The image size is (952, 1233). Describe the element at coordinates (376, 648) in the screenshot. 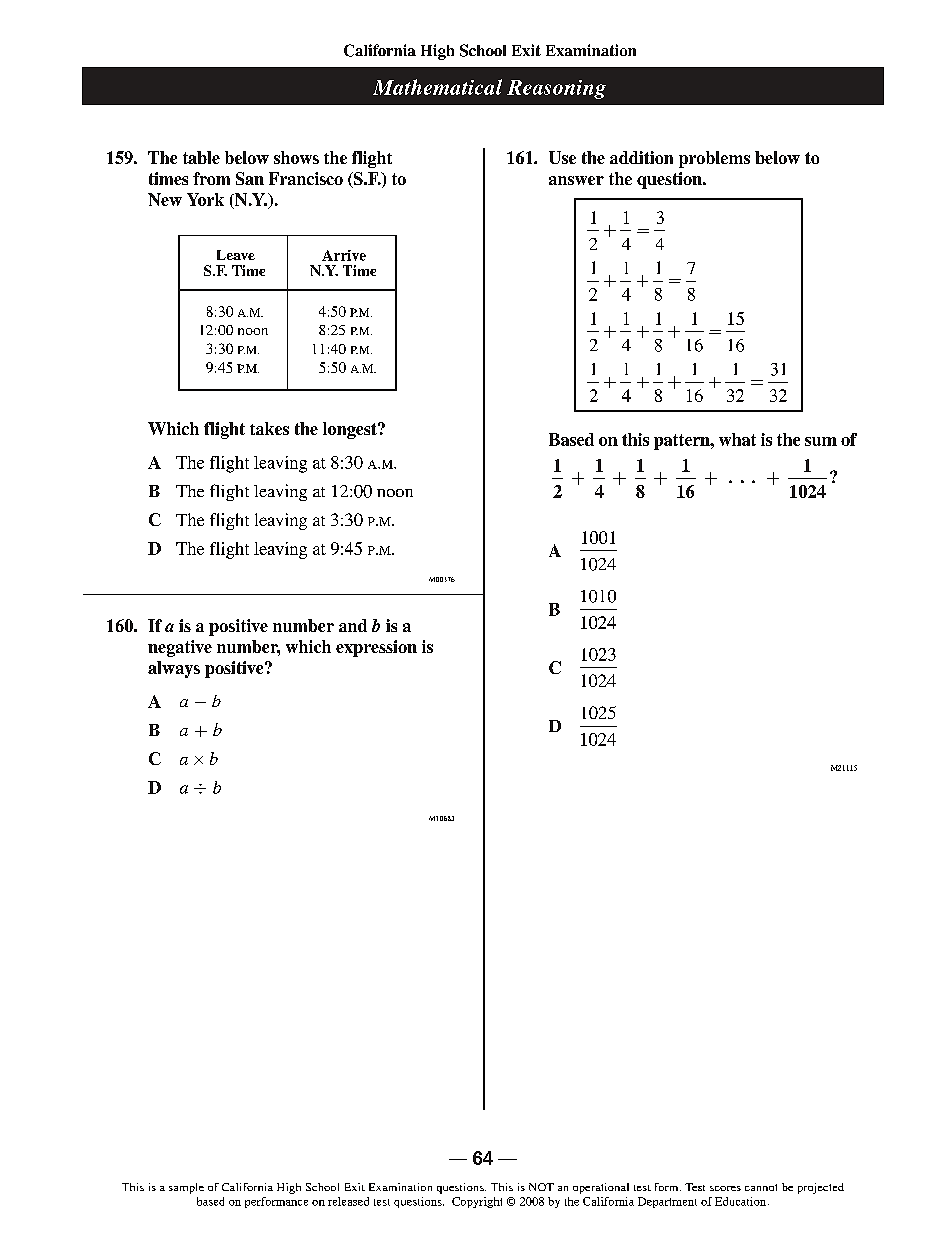

I see `expression` at that location.
